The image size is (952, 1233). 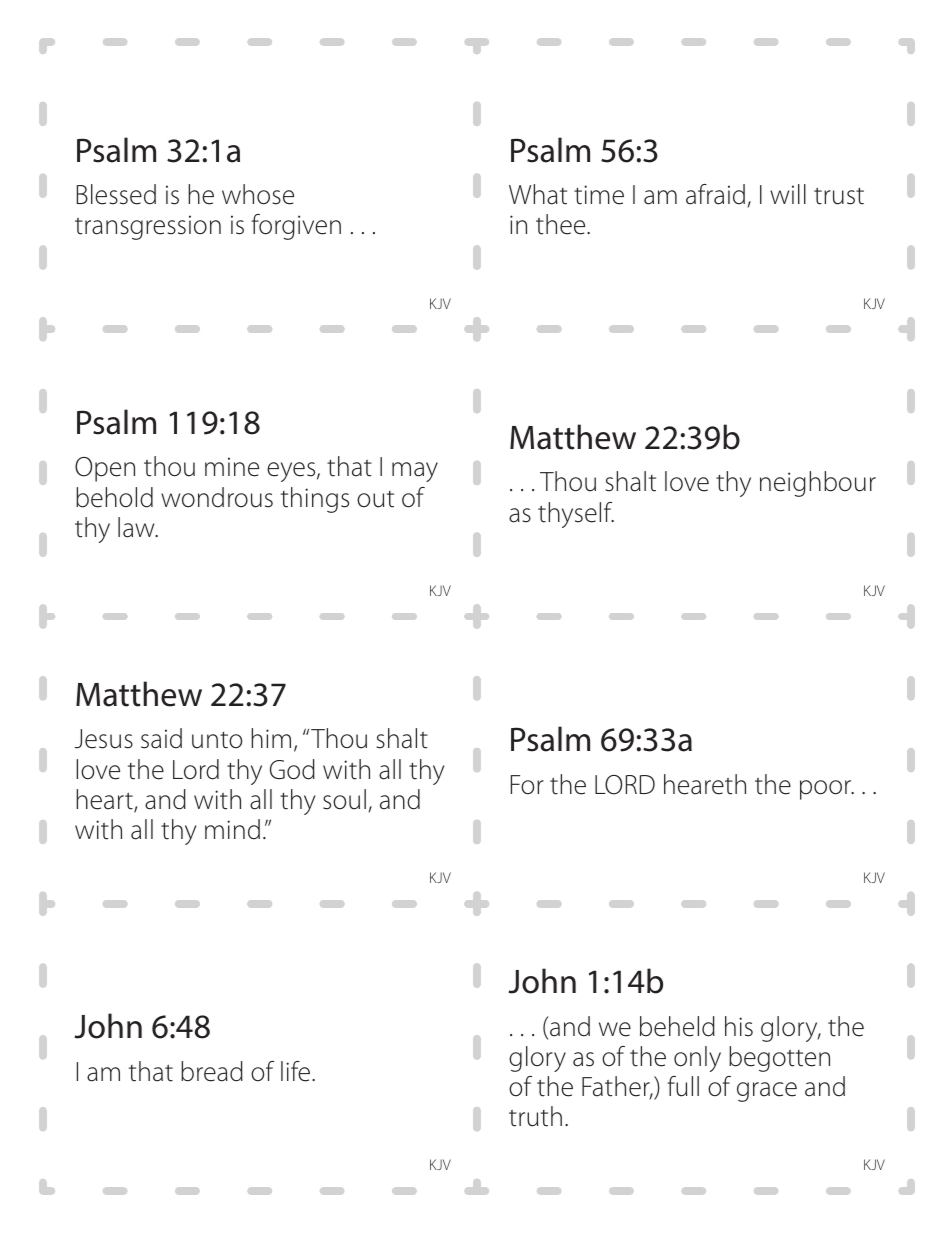 I want to click on him, so click(x=271, y=738).
